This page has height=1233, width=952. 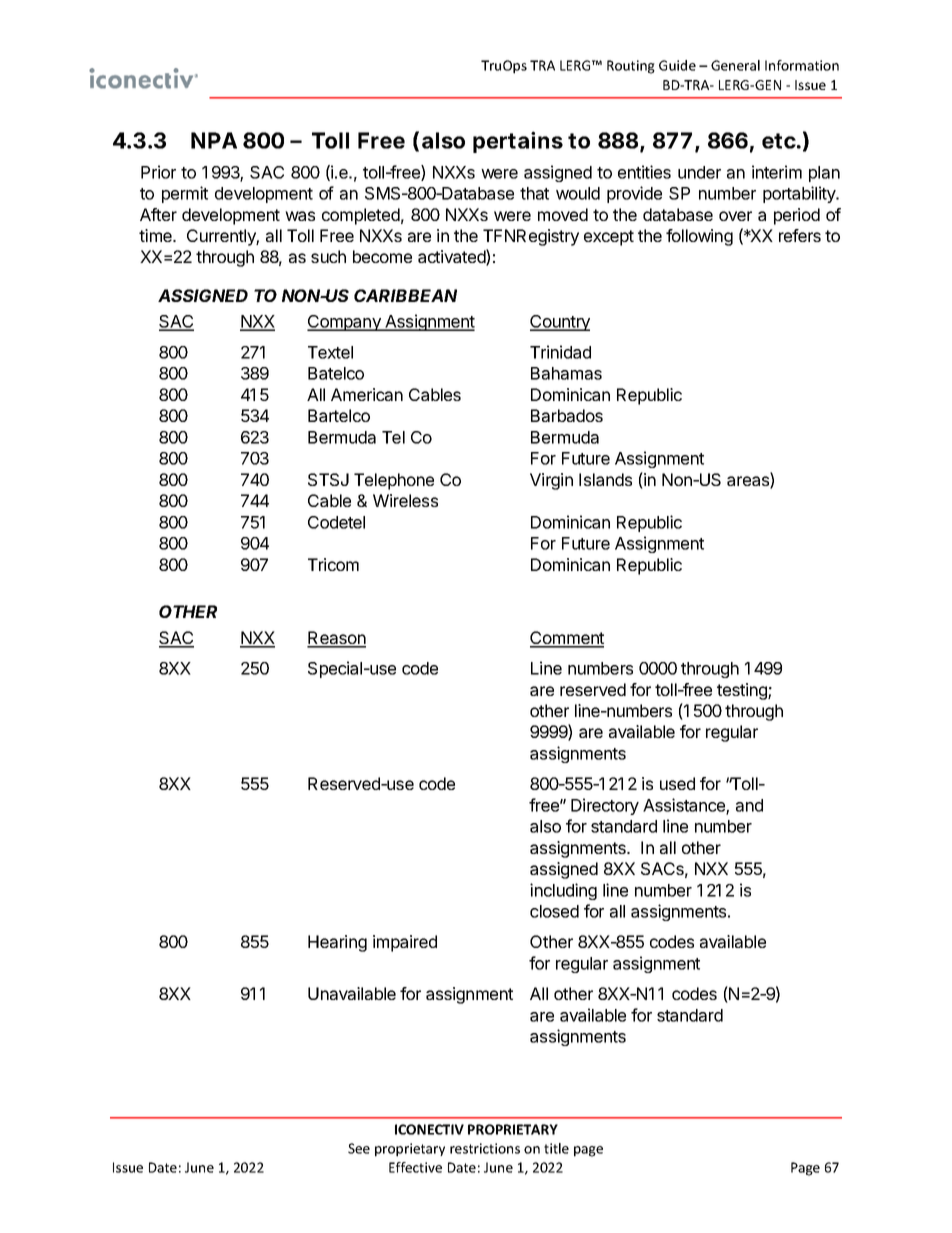 I want to click on testing, so click(x=743, y=691).
